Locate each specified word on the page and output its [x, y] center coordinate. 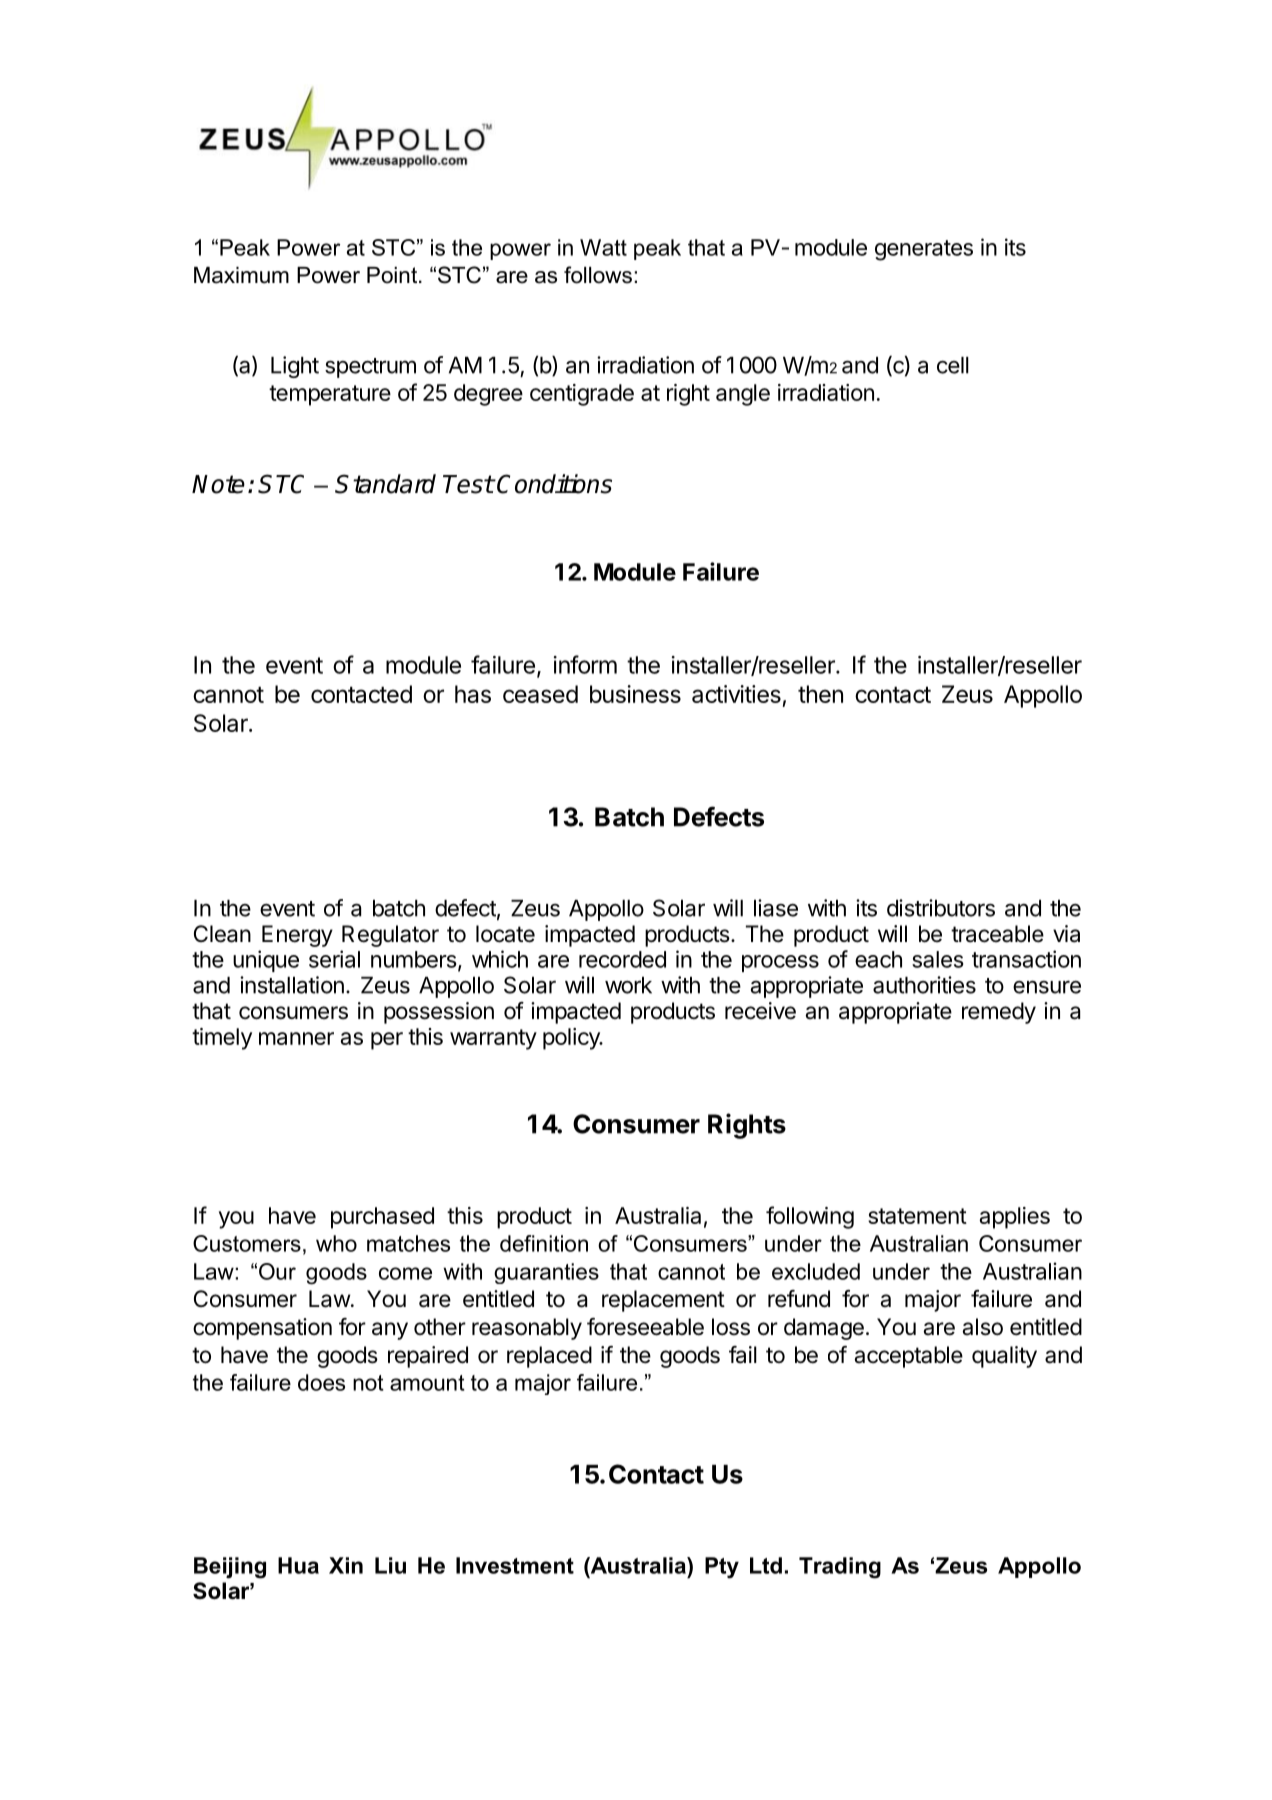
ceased [540, 694]
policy [572, 1039]
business [635, 694]
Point [393, 275]
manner [296, 1038]
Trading [840, 1568]
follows [598, 275]
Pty [722, 1568]
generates [924, 250]
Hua [298, 1565]
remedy [999, 1013]
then [820, 694]
